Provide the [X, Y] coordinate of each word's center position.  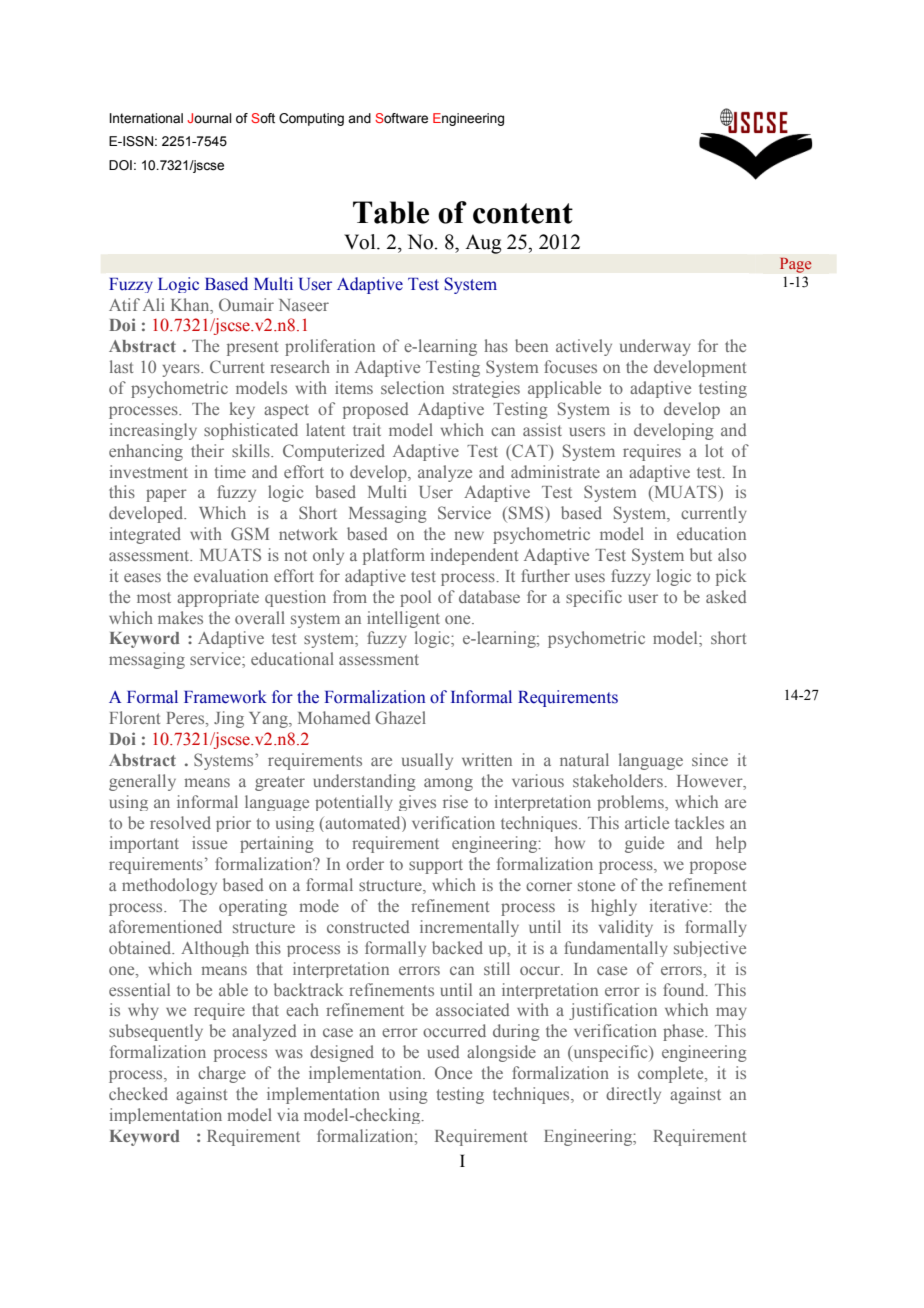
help [731, 844]
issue [209, 842]
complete [672, 1074]
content [523, 213]
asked [726, 596]
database [489, 596]
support [436, 866]
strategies [486, 389]
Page [795, 265]
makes [180, 617]
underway [655, 347]
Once [453, 1072]
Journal [209, 118]
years [182, 370]
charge [222, 1074]
